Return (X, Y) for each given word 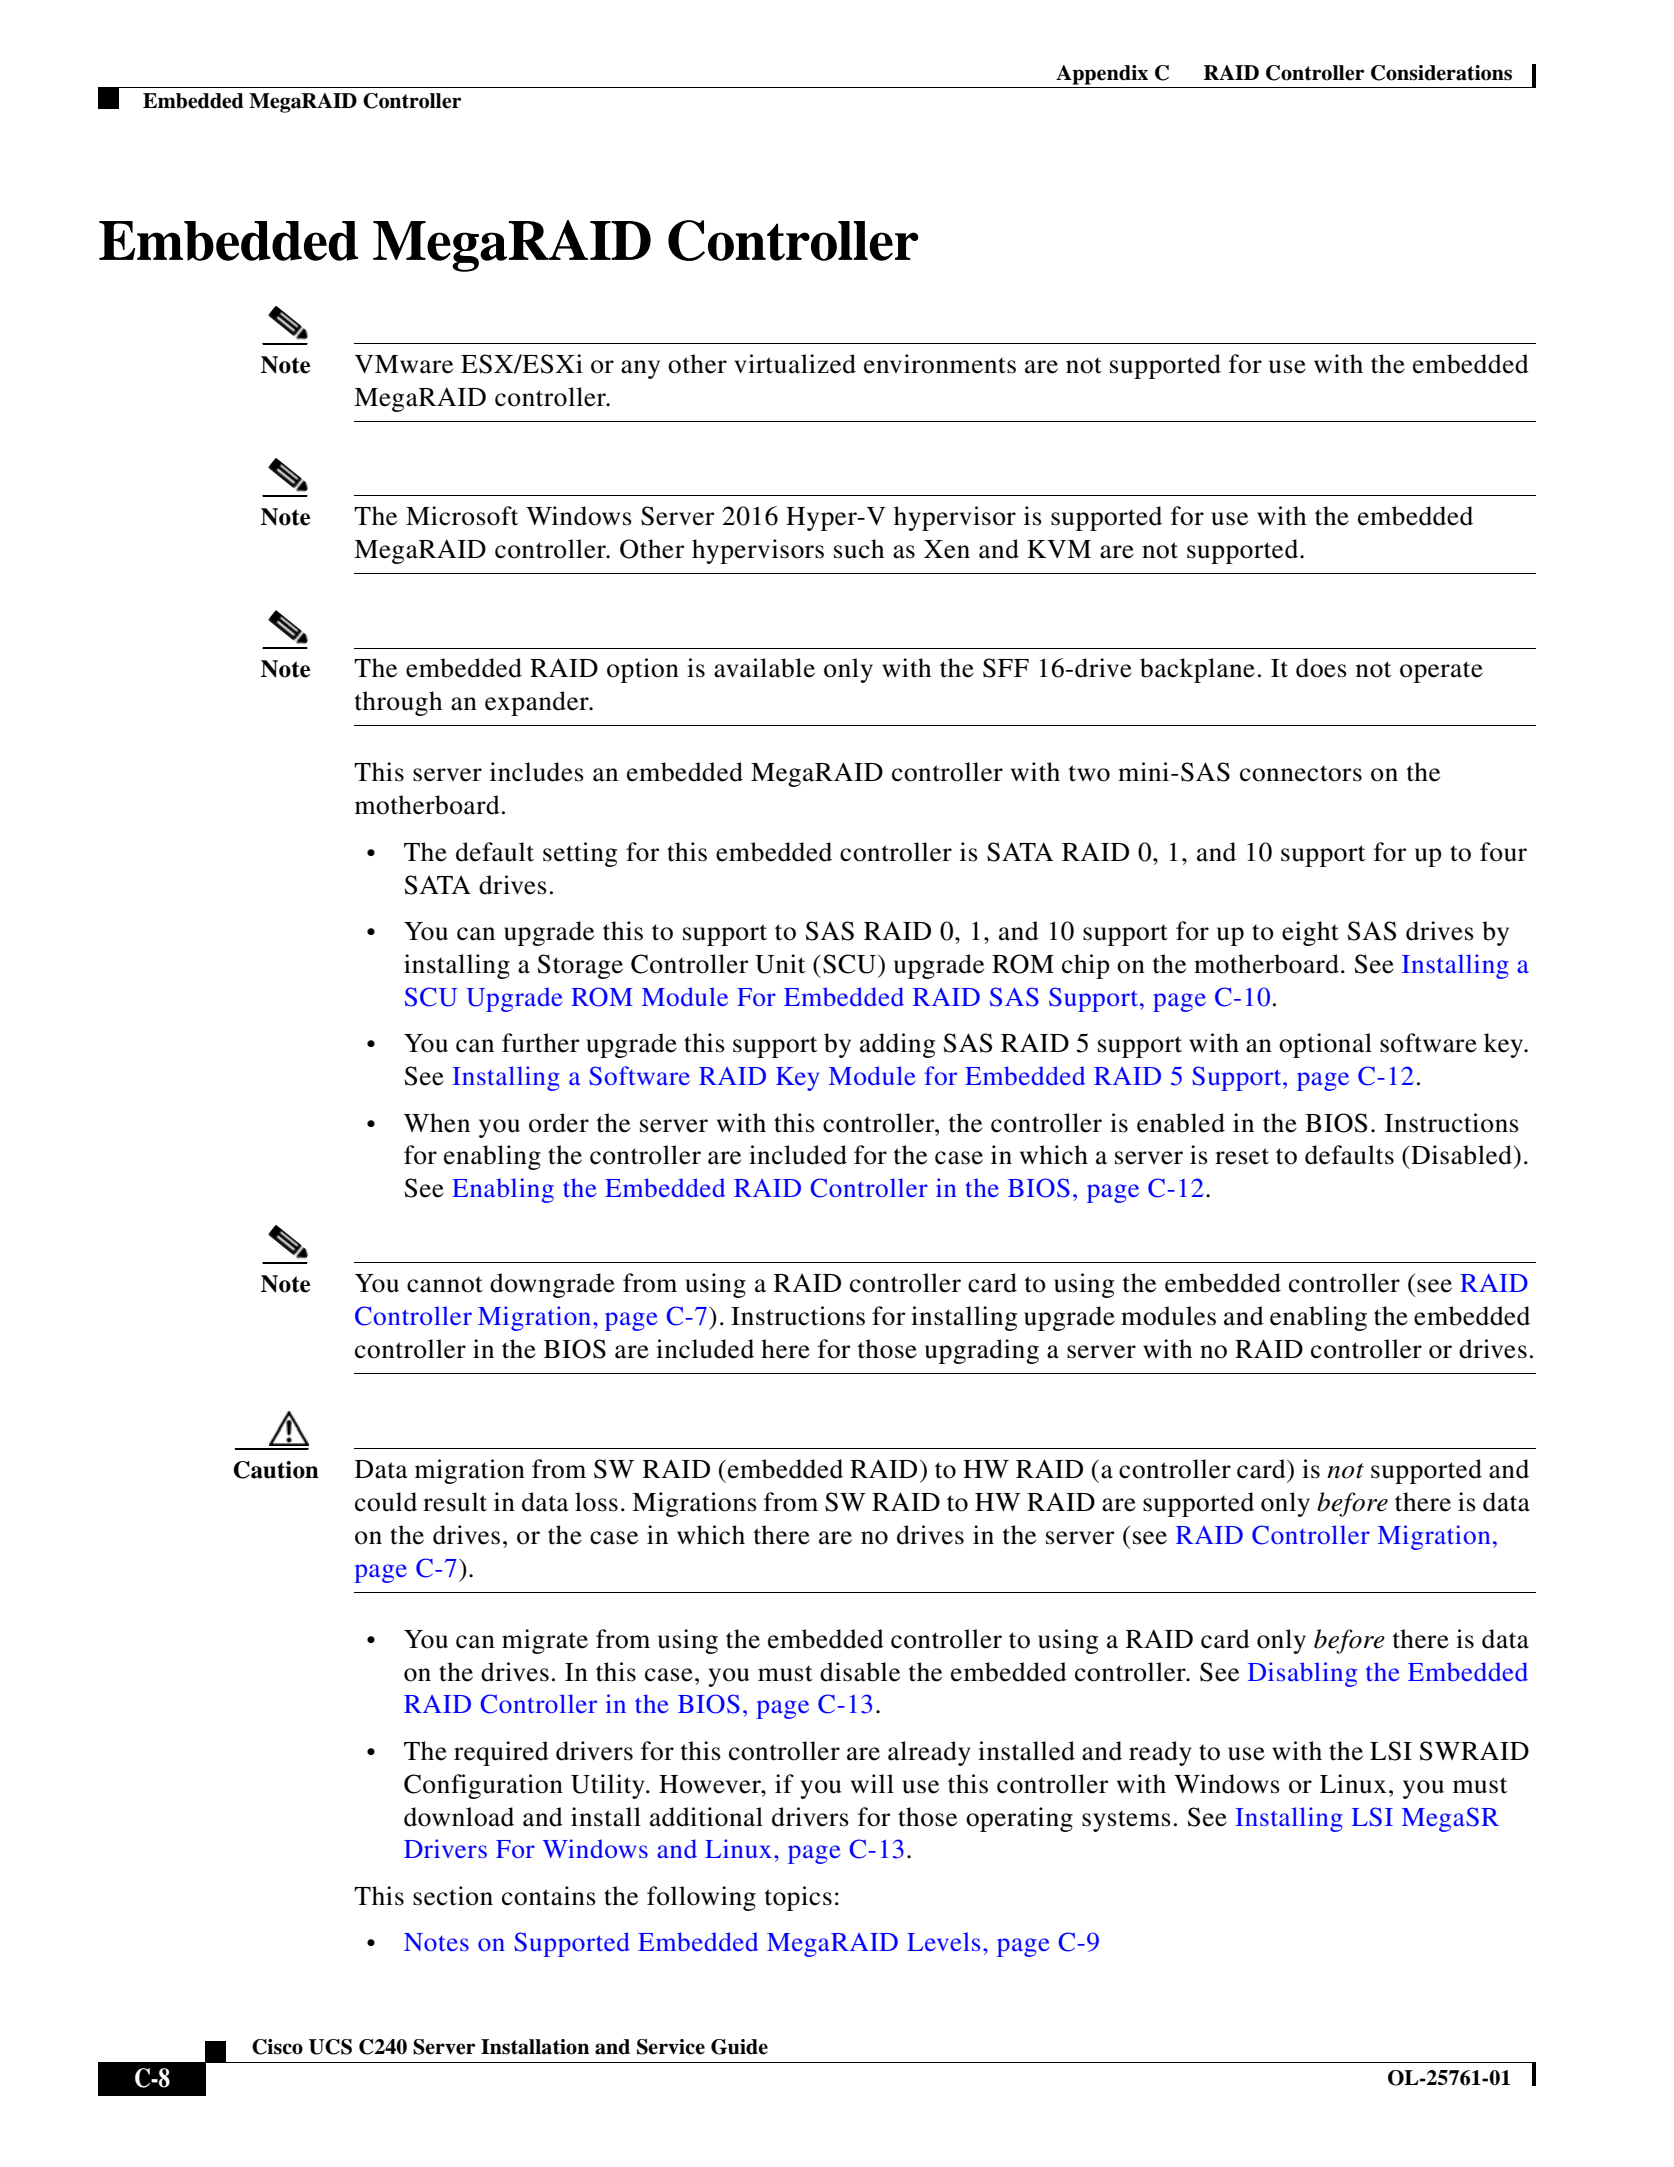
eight (1310, 933)
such (859, 549)
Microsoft (462, 516)
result (455, 1502)
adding (897, 1045)
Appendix (1102, 75)
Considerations (1441, 73)
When (437, 1123)
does (1321, 668)
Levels (943, 1941)
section (453, 1896)
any (640, 369)
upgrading (982, 1351)
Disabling (1302, 1674)
